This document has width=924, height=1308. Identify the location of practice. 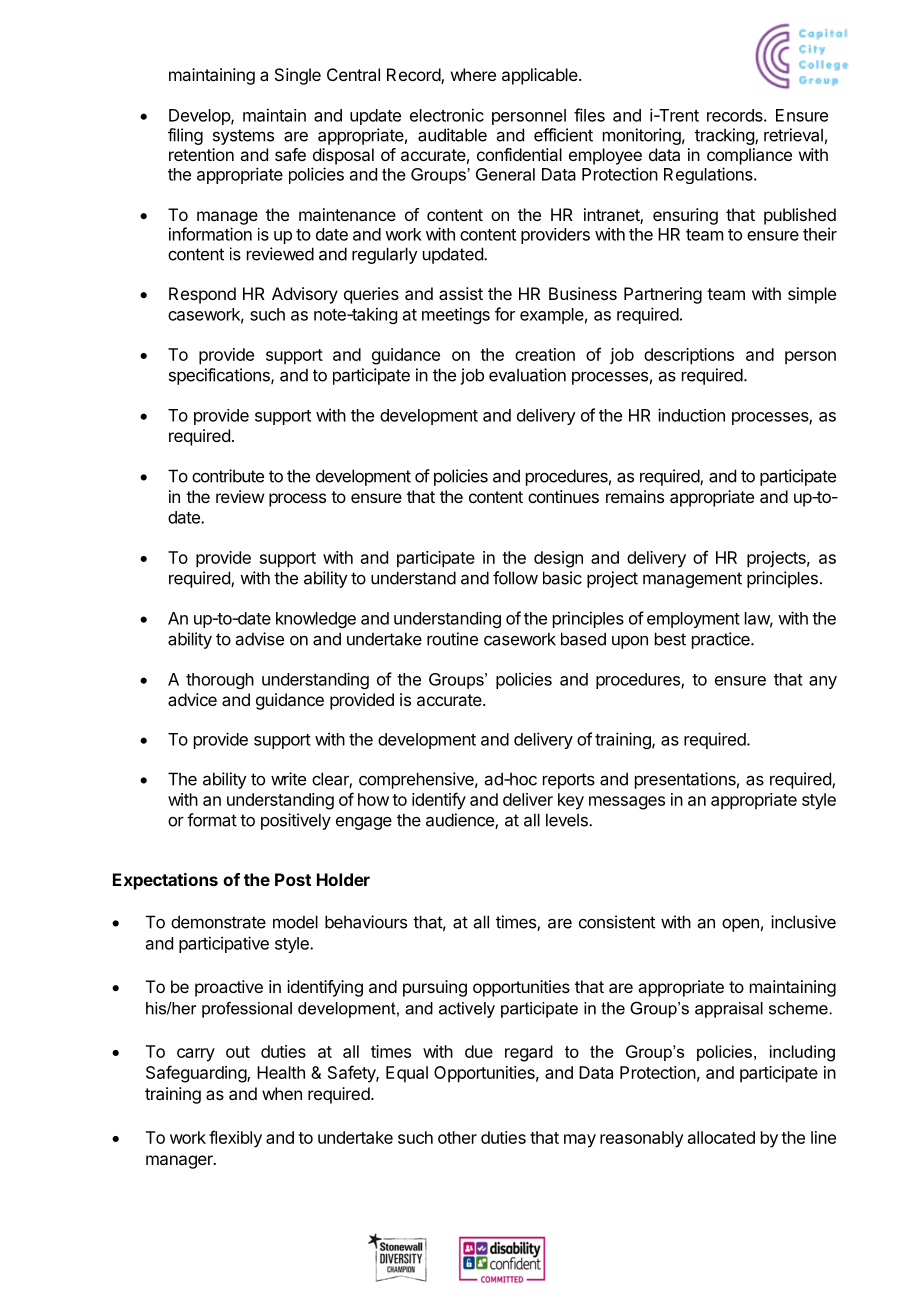
(722, 640).
